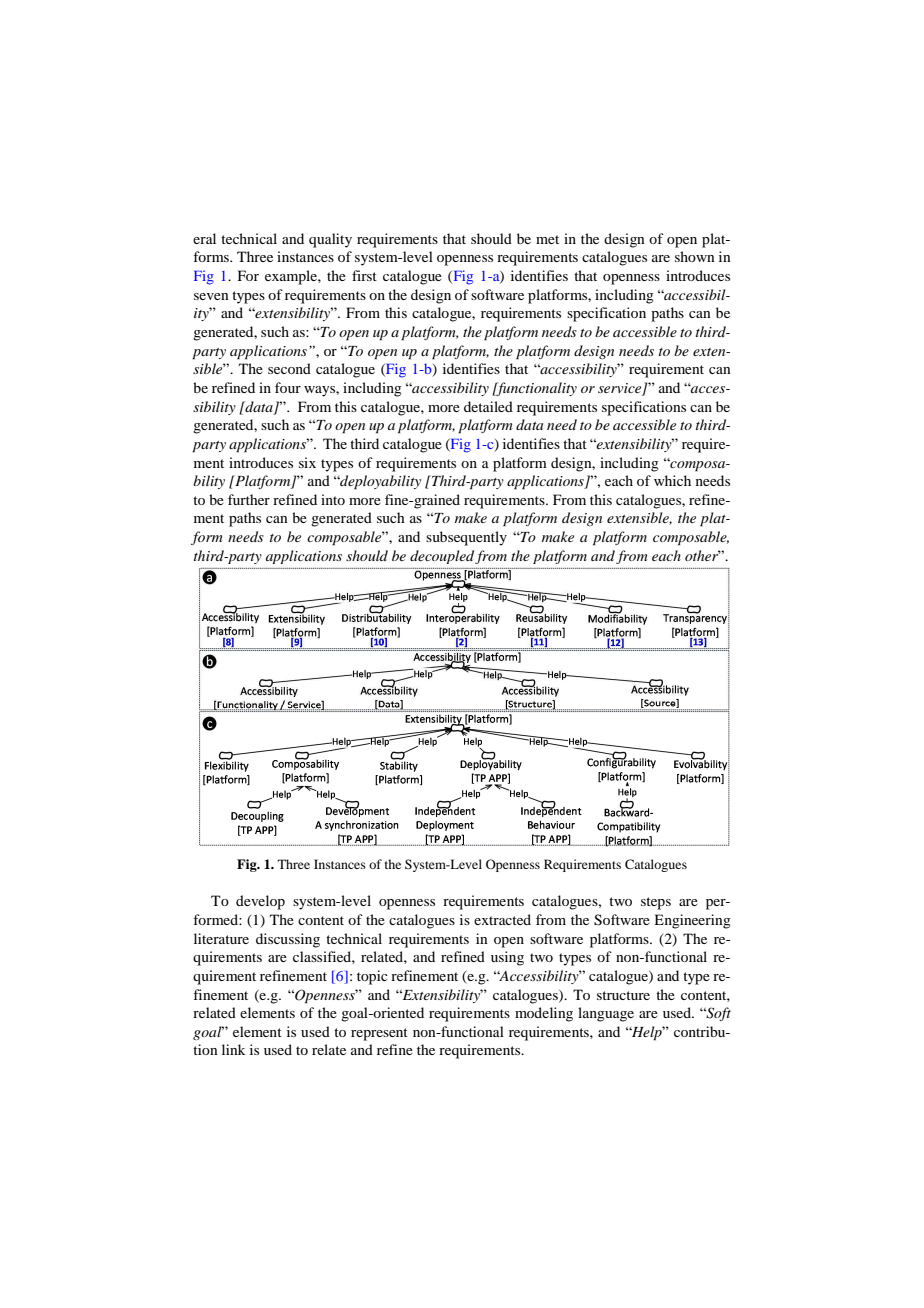 The image size is (924, 1308). I want to click on literature, so click(221, 938).
